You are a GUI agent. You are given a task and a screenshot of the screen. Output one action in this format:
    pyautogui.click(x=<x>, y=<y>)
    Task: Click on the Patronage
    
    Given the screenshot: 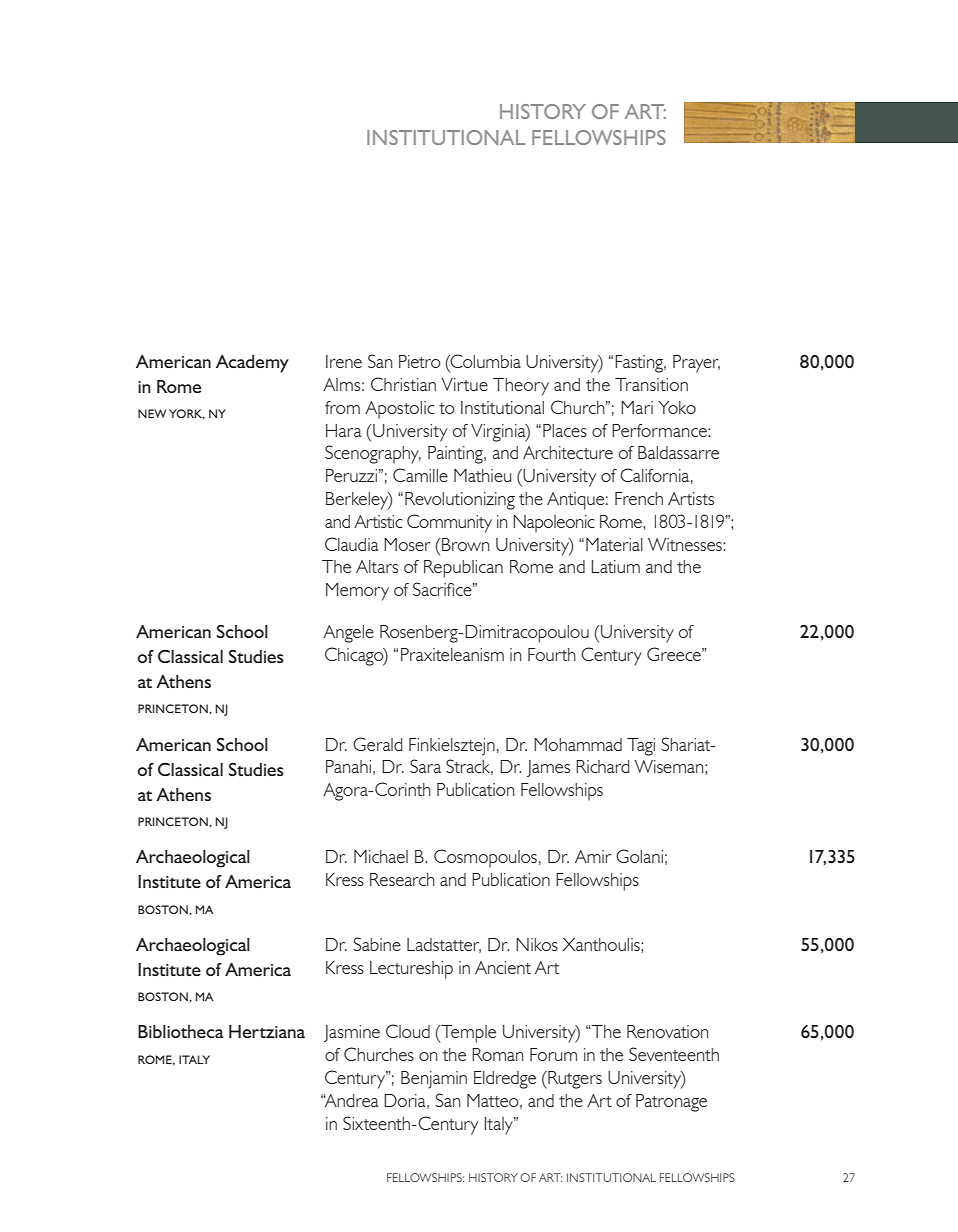 What is the action you would take?
    pyautogui.click(x=671, y=1103)
